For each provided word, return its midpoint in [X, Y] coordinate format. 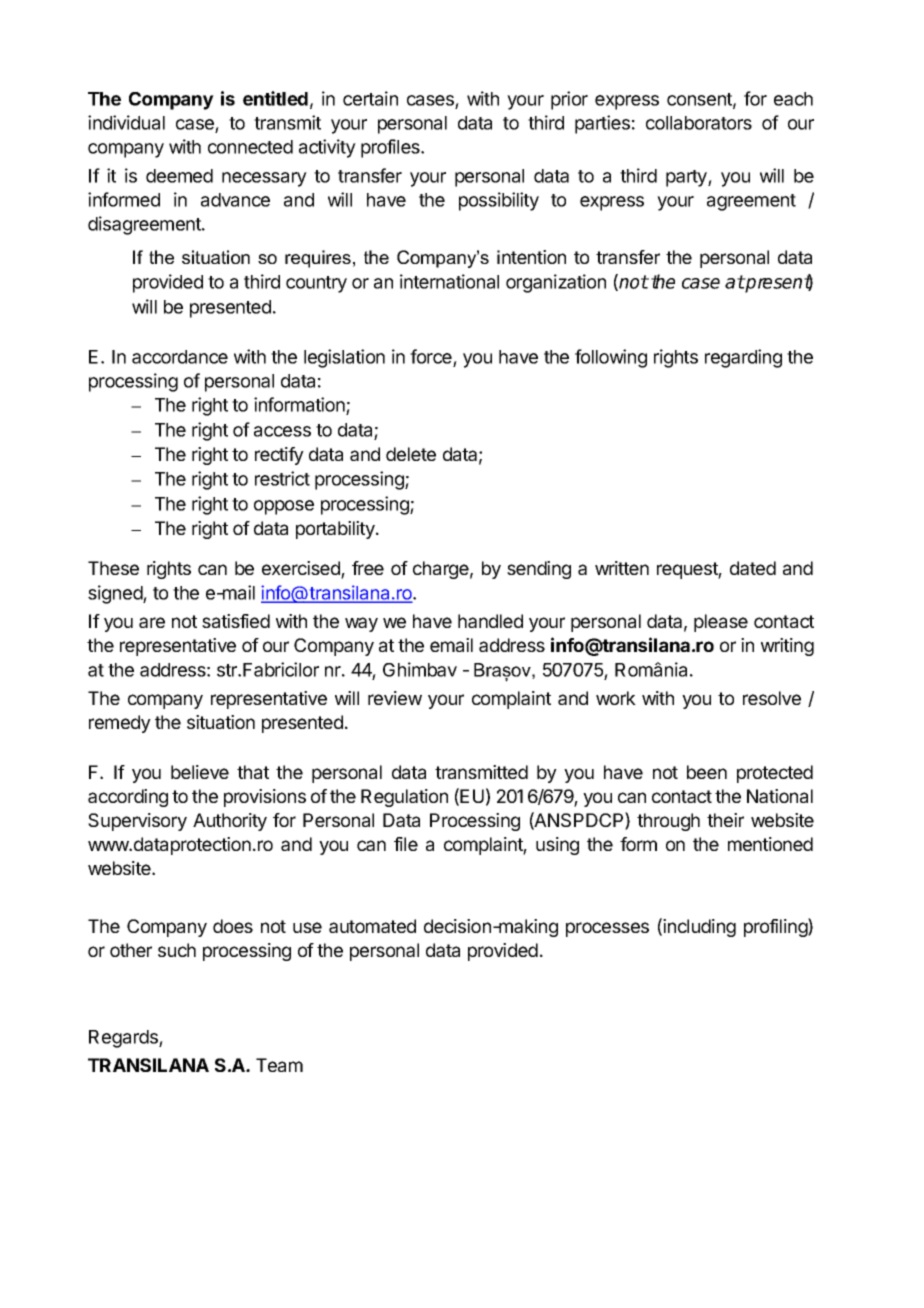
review [395, 698]
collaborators [699, 123]
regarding [743, 358]
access [282, 431]
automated [372, 926]
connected [250, 147]
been [707, 772]
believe [200, 772]
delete [411, 454]
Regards [124, 1039]
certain [370, 98]
